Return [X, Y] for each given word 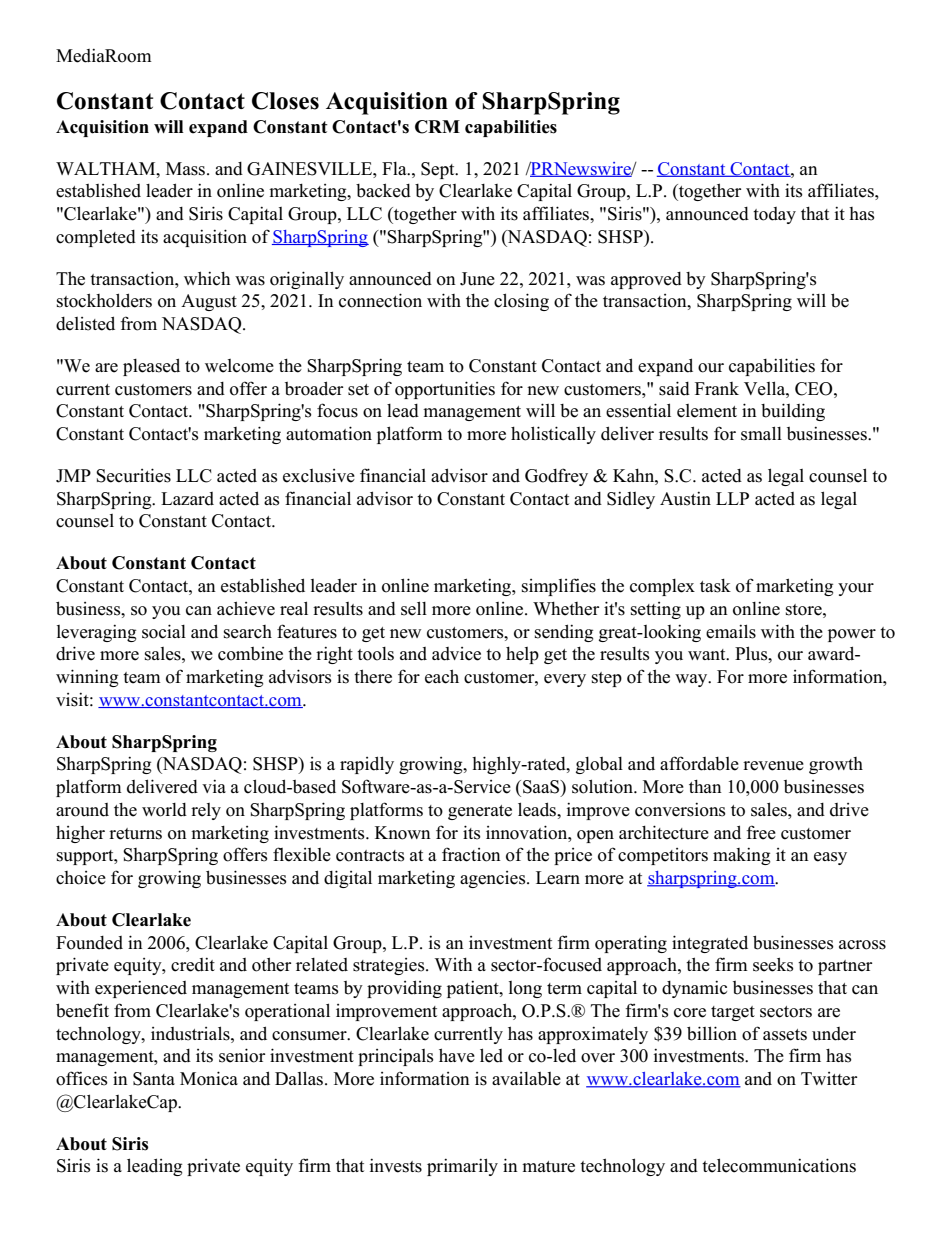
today [774, 215]
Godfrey [556, 477]
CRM [437, 127]
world [164, 810]
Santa [154, 1079]
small [761, 433]
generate [480, 812]
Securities [133, 475]
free [761, 832]
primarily [462, 1167]
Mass [187, 169]
